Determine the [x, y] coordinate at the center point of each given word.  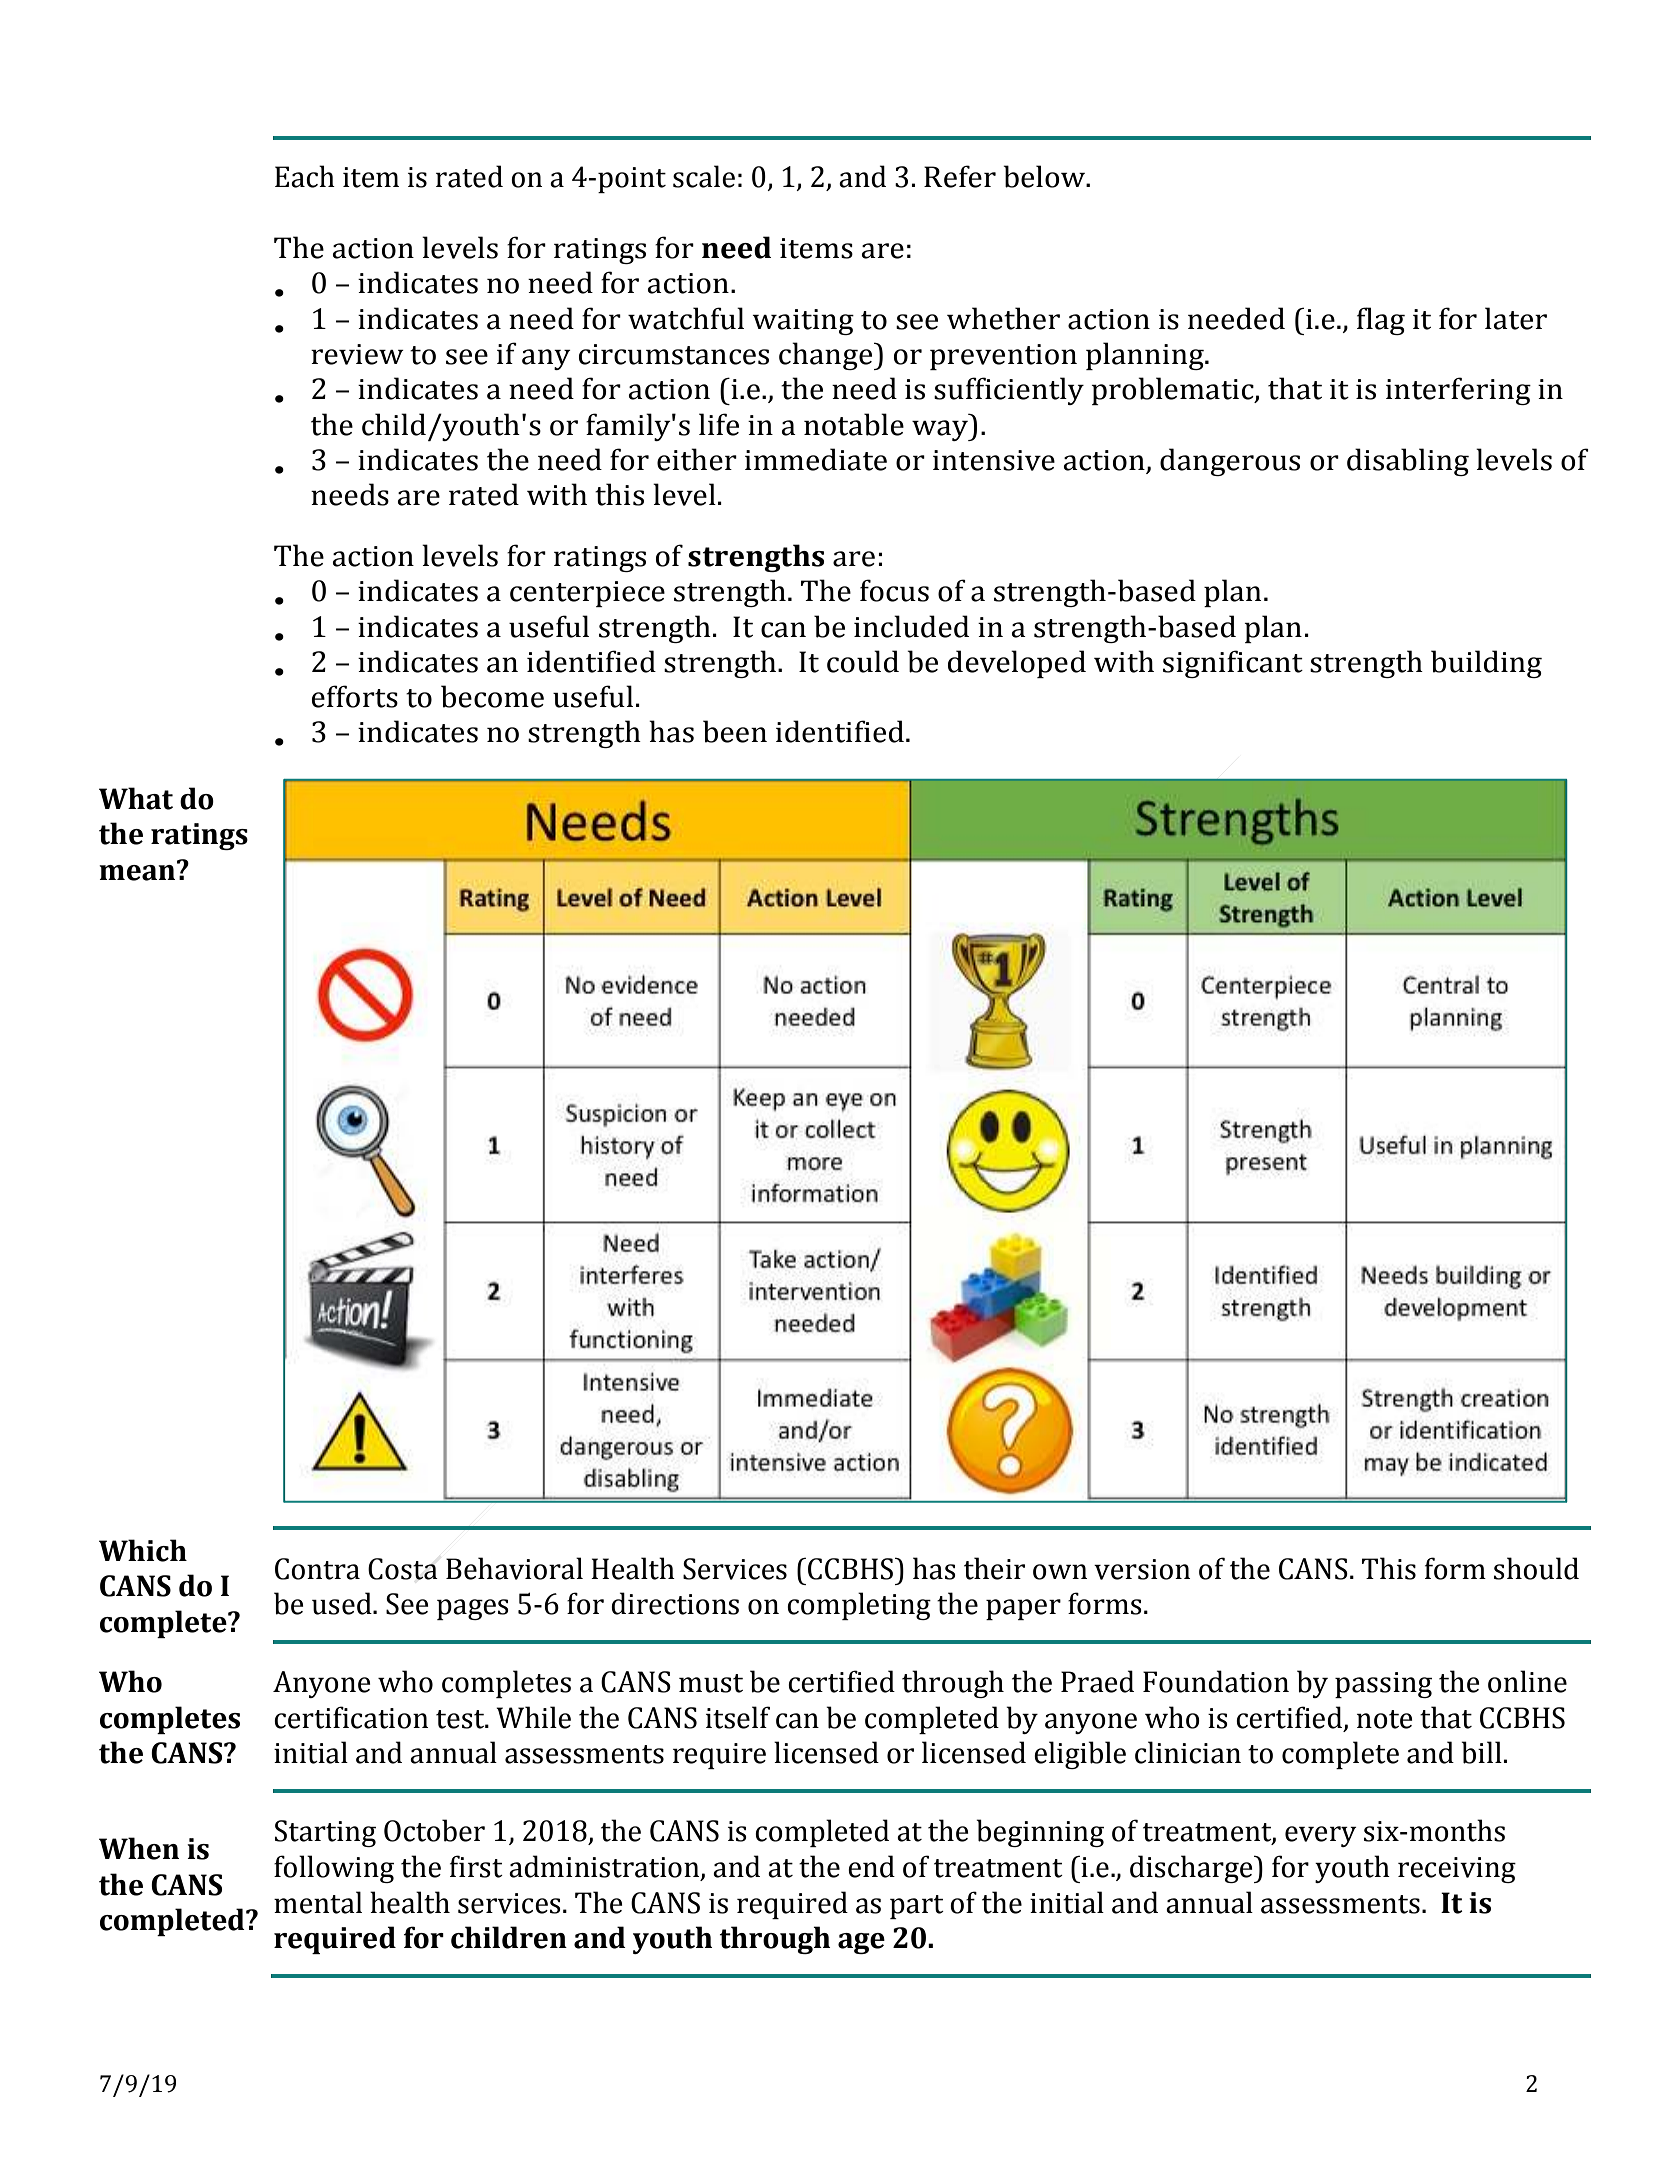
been [735, 731]
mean [138, 871]
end [871, 1866]
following [334, 1869]
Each [305, 176]
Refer [960, 176]
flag [1381, 321]
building [1486, 664]
